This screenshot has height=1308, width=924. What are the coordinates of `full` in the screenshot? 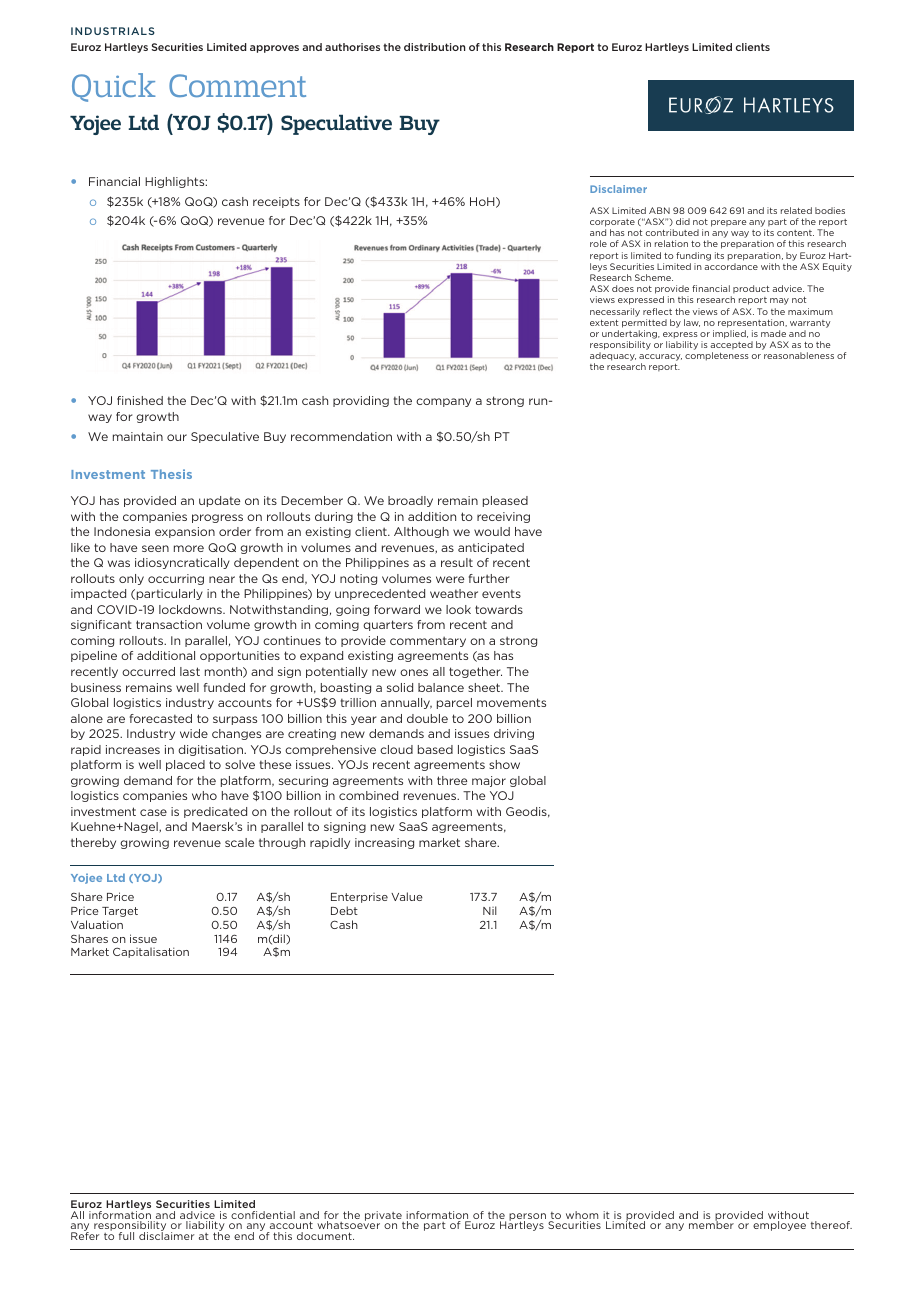 It's located at (126, 1236).
